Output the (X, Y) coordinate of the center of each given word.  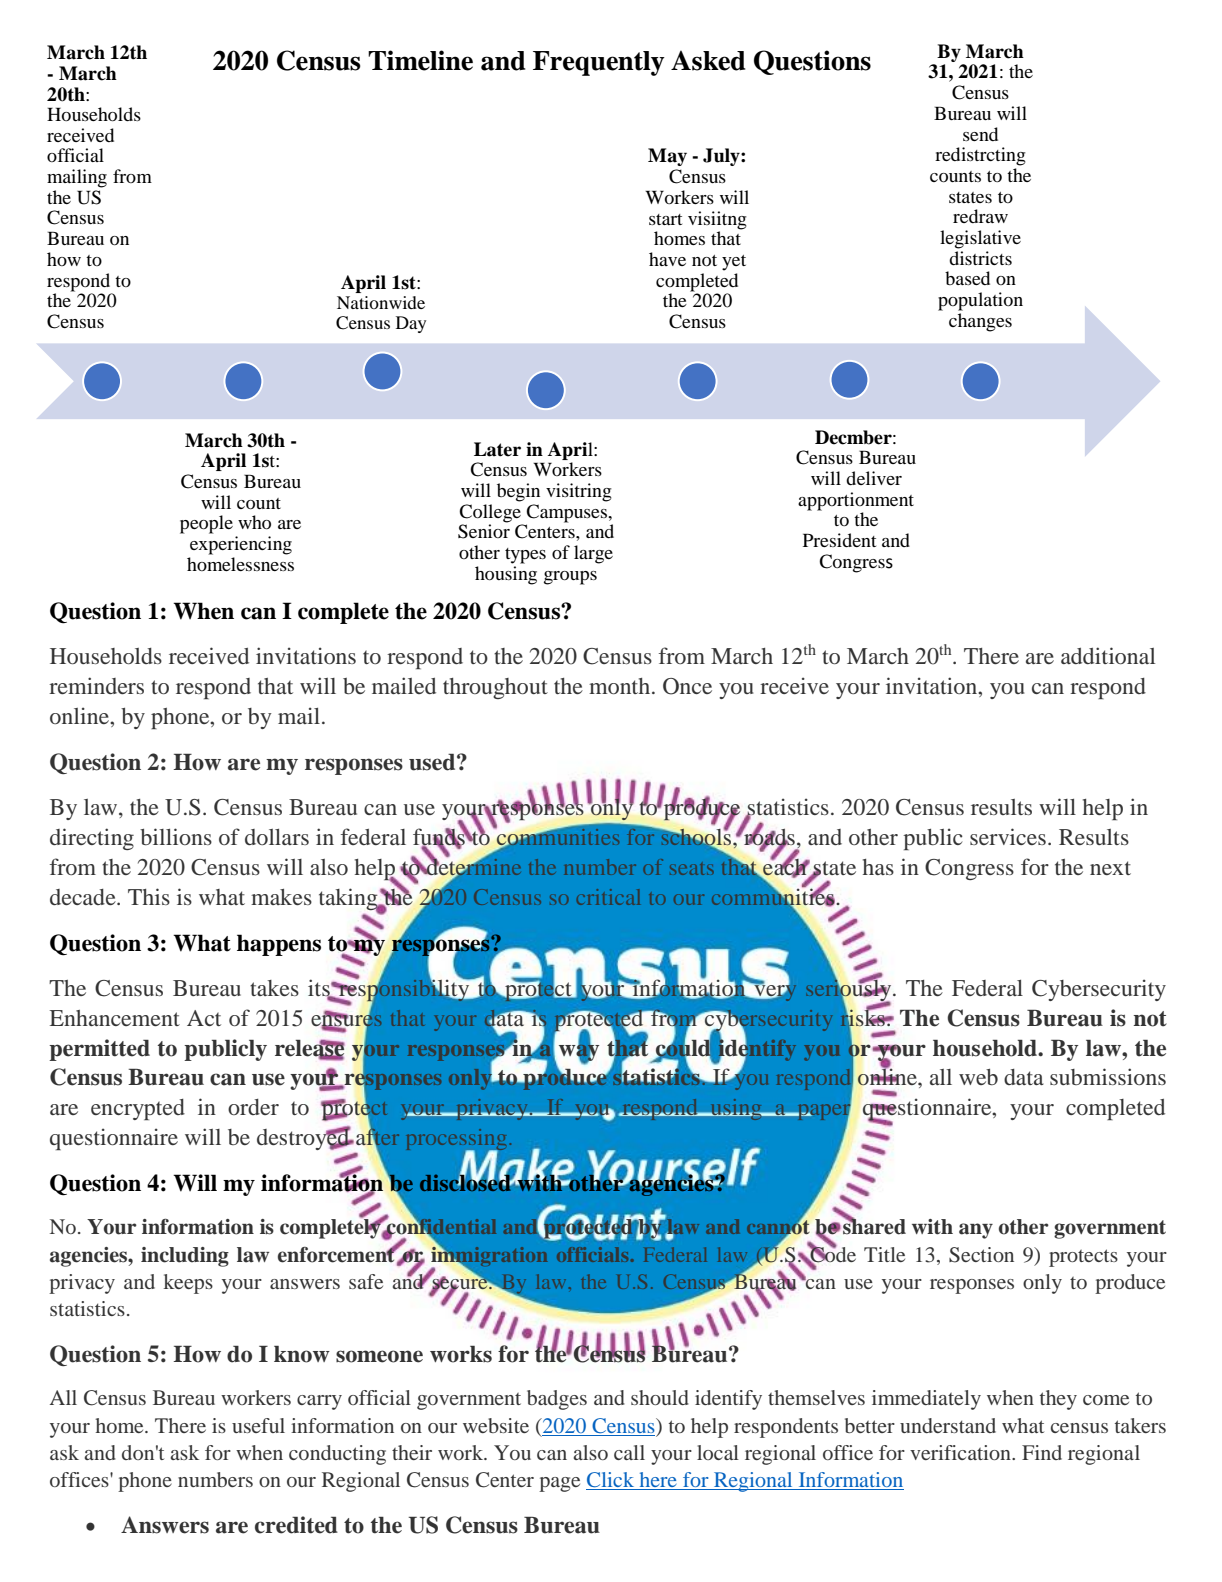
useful (258, 1425)
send (980, 134)
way (579, 1052)
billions (176, 836)
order (253, 1107)
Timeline (420, 60)
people (206, 524)
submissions (1108, 1076)
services (1008, 836)
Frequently (599, 63)
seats (692, 869)
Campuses (568, 514)
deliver (874, 478)
